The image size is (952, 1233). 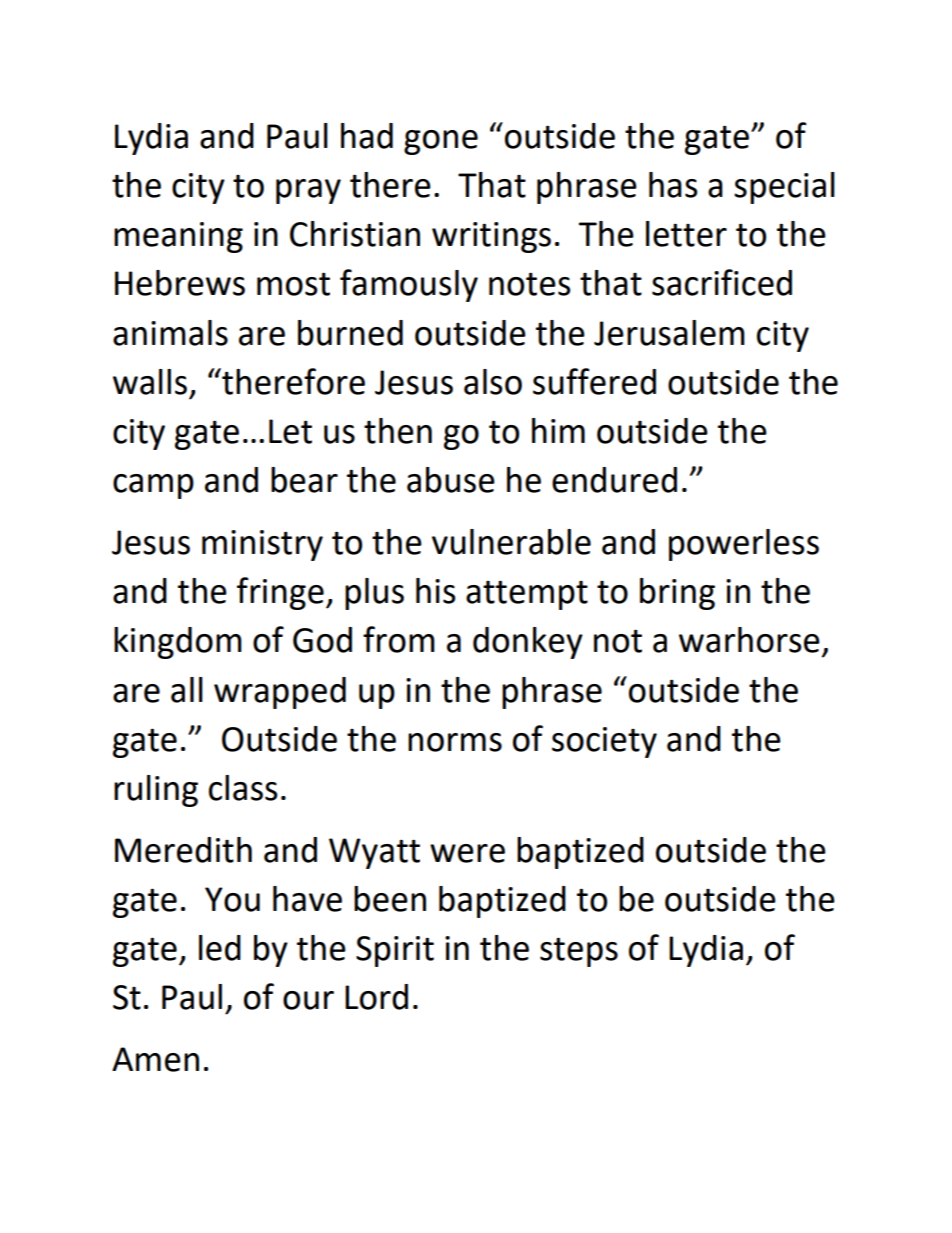 What do you see at coordinates (153, 486) in the image?
I see `camp` at bounding box center [153, 486].
